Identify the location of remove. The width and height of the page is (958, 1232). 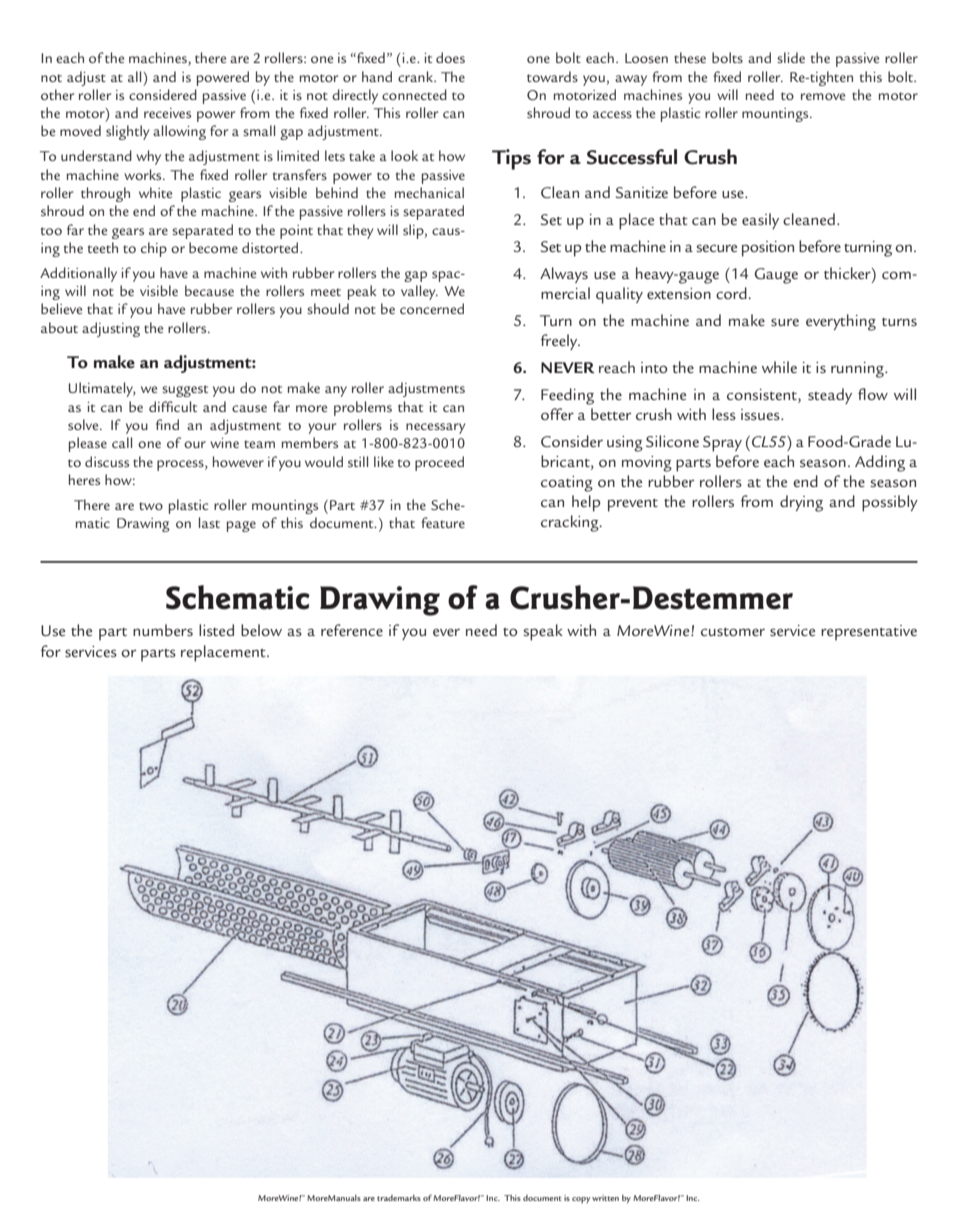
(823, 96).
